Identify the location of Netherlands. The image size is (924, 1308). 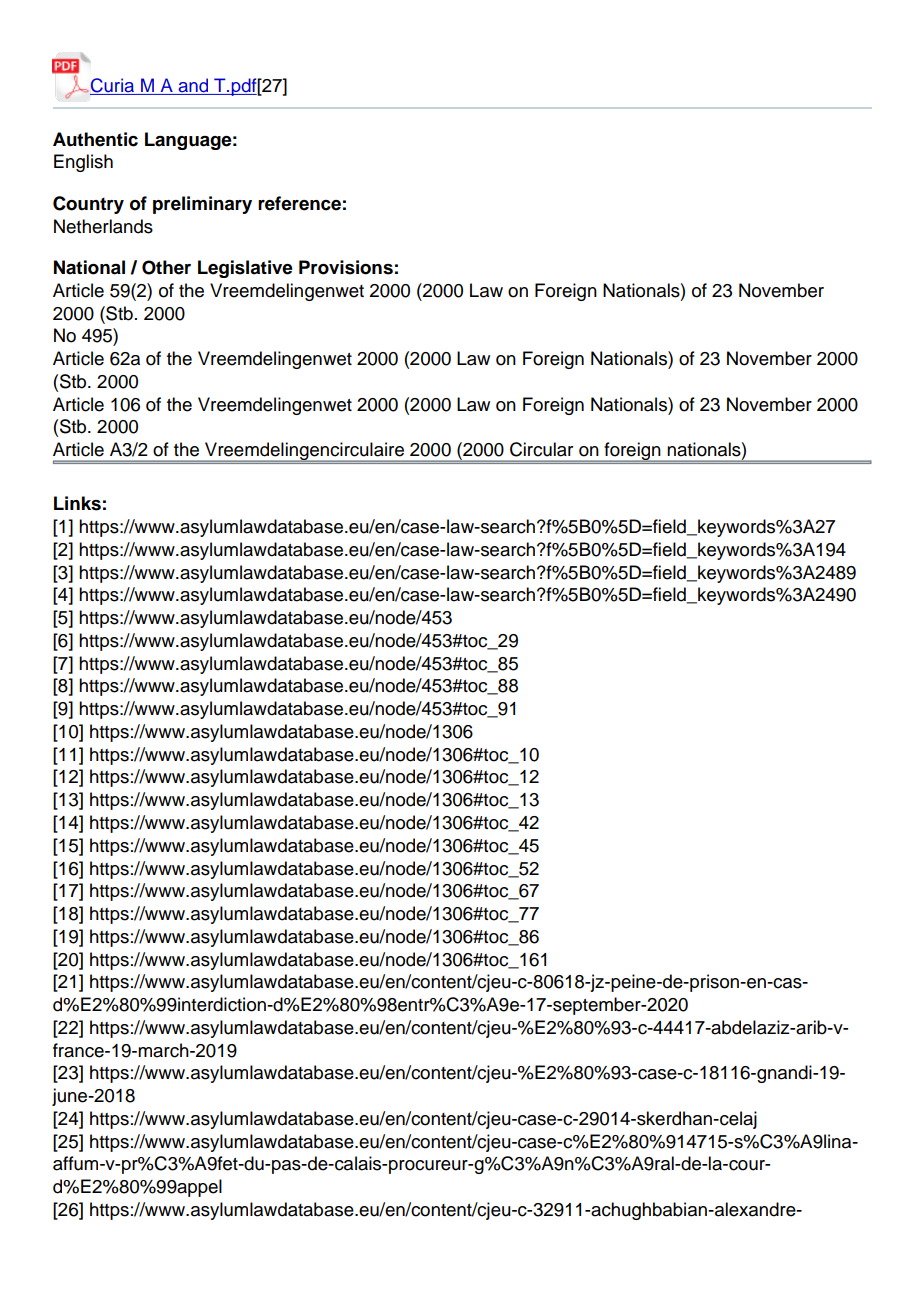
(103, 226).
